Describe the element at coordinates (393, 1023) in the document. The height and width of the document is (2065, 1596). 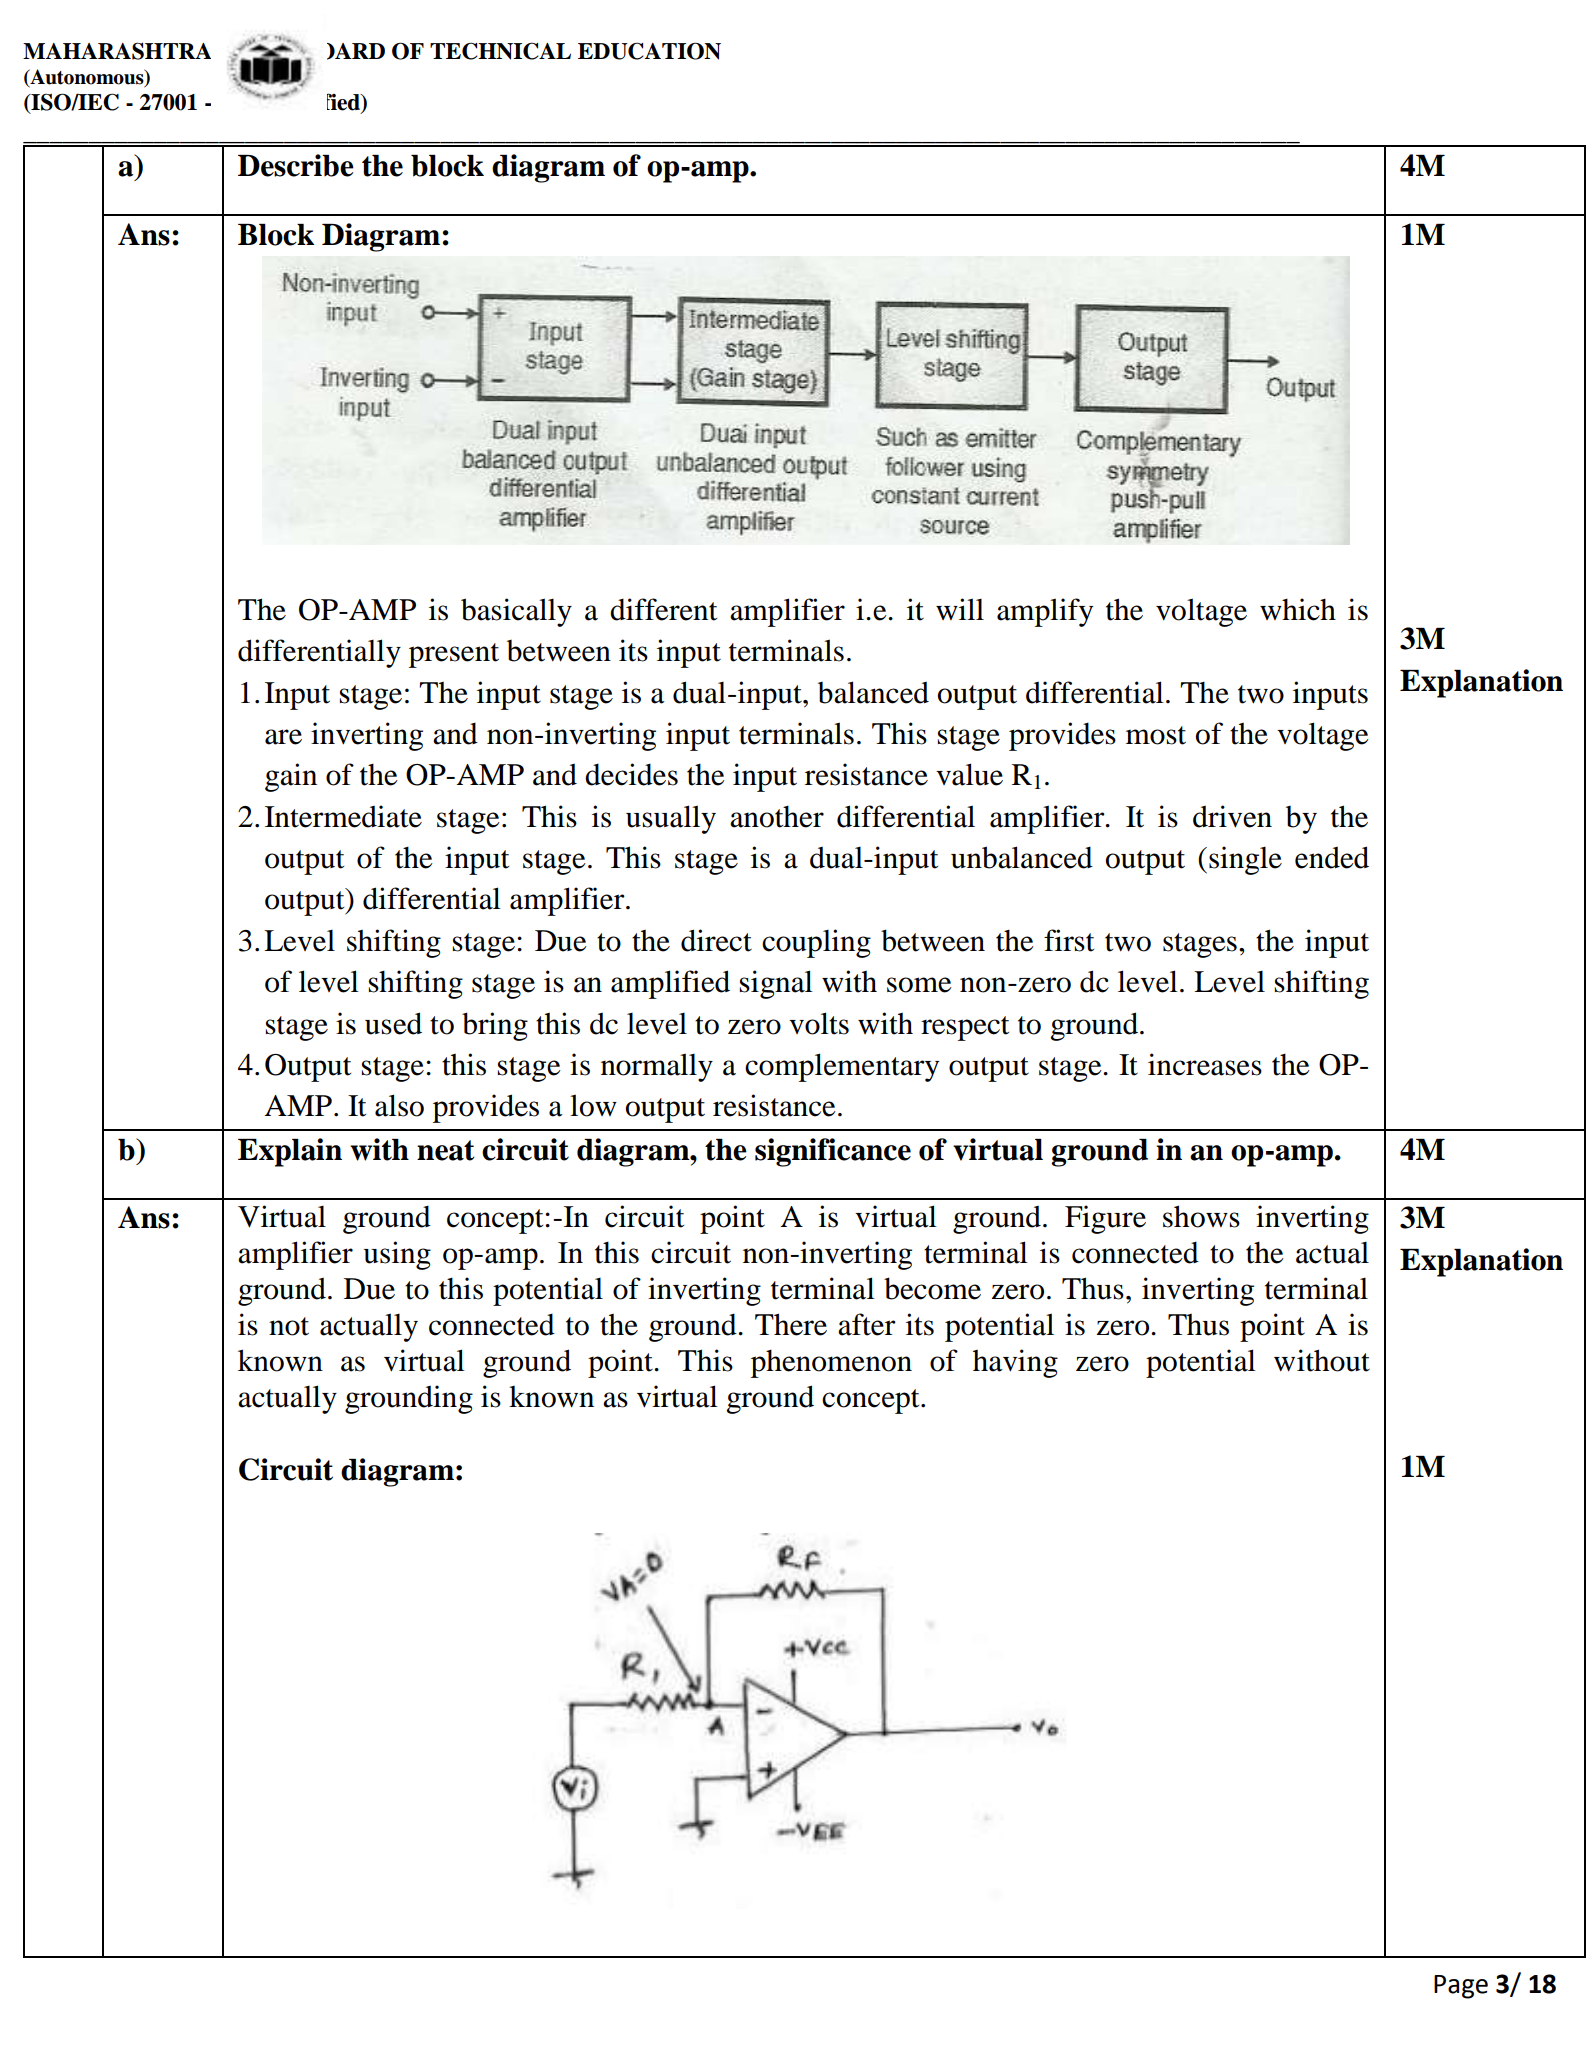
I see `used` at that location.
